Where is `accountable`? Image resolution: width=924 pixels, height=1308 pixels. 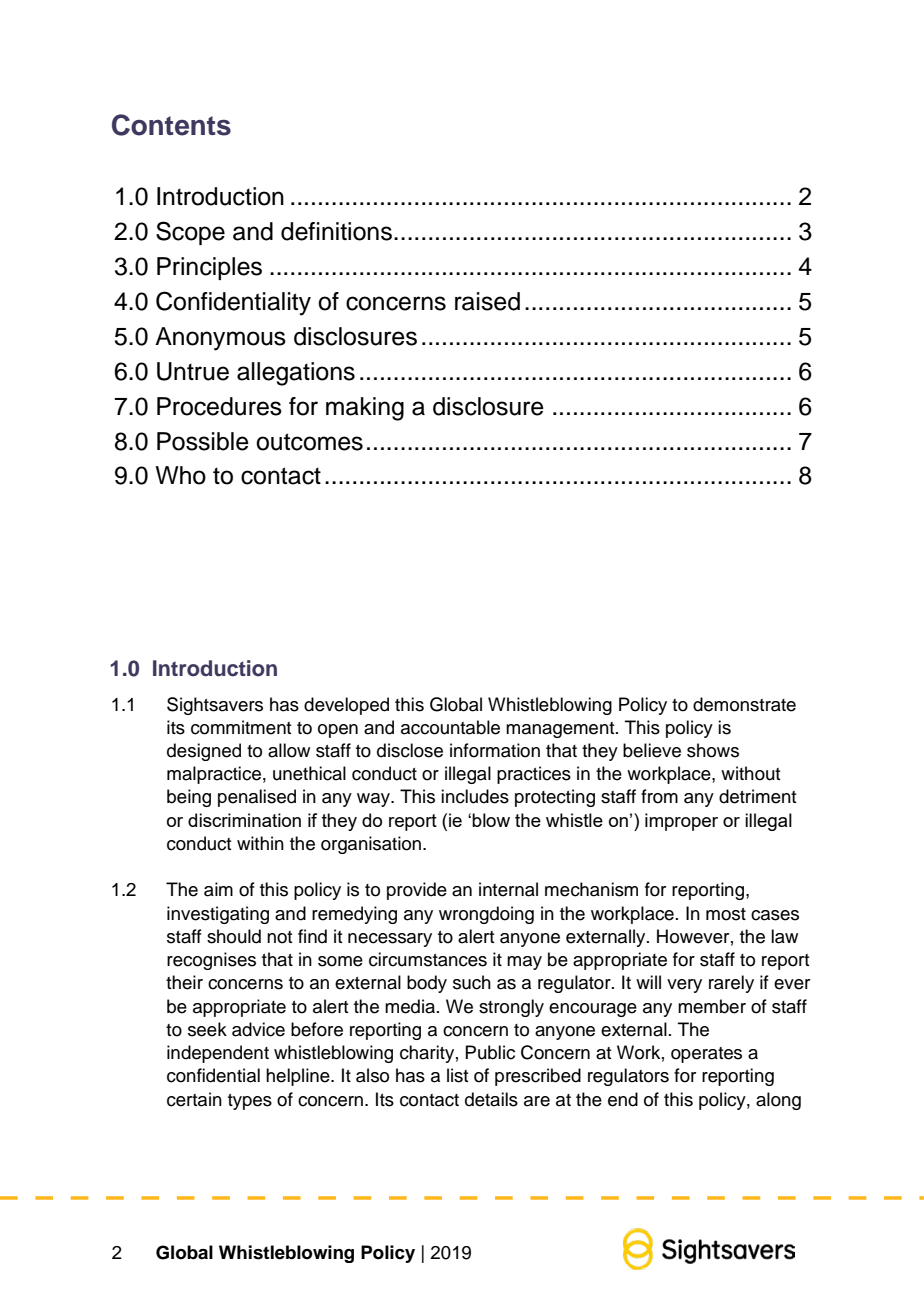
accountable is located at coordinates (450, 727).
